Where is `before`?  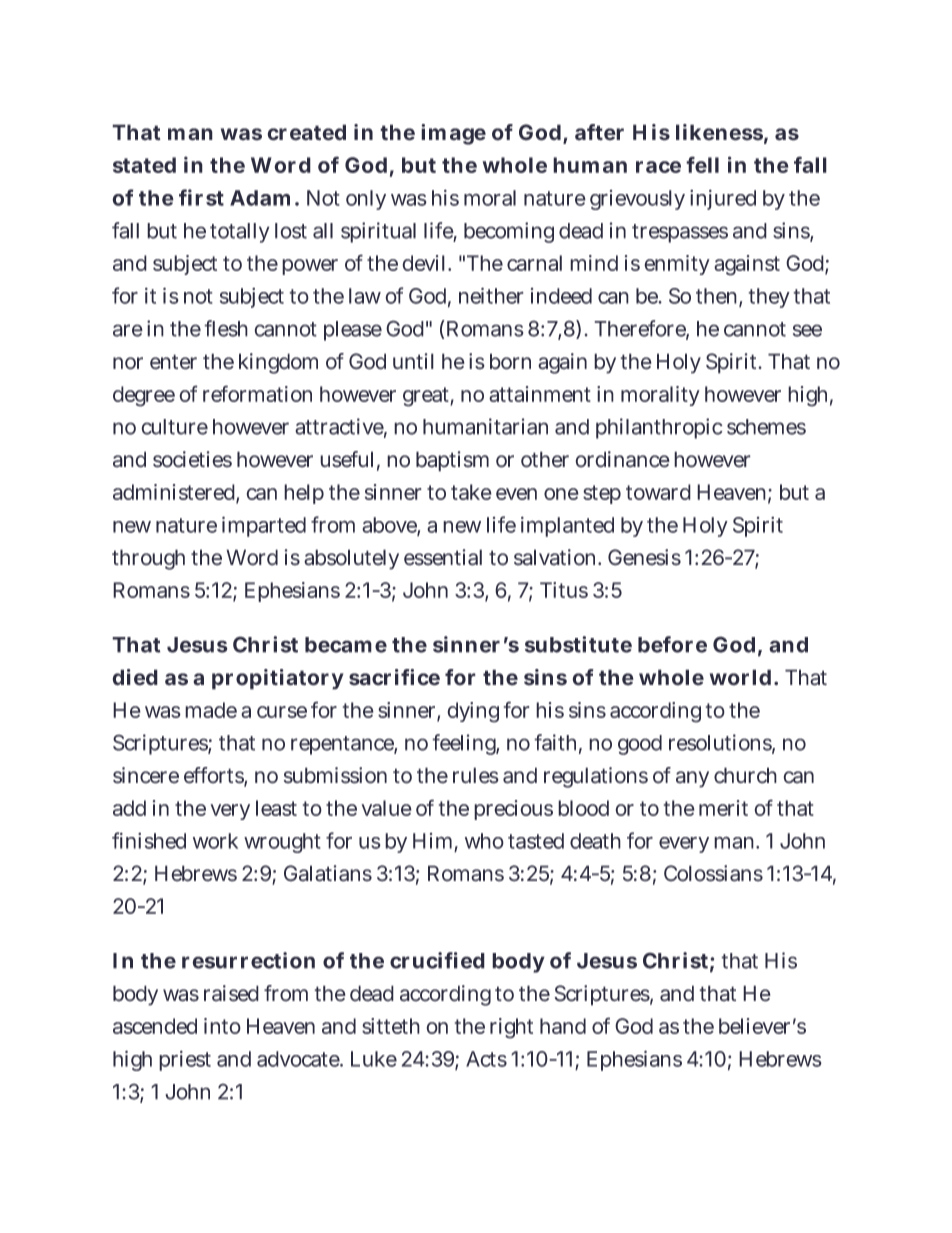
before is located at coordinates (672, 644).
